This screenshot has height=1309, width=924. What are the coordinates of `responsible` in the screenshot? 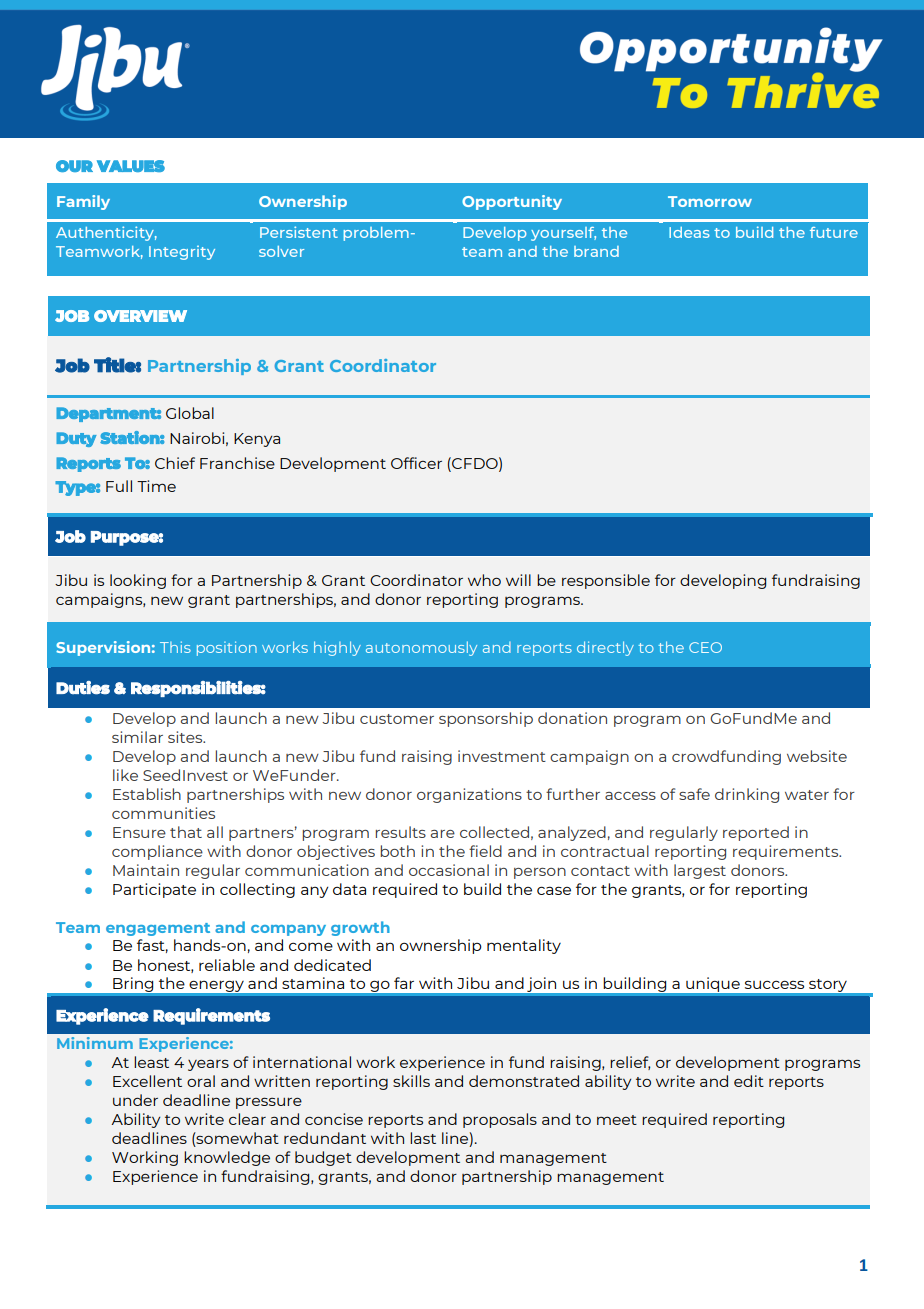 It's located at (606, 581).
